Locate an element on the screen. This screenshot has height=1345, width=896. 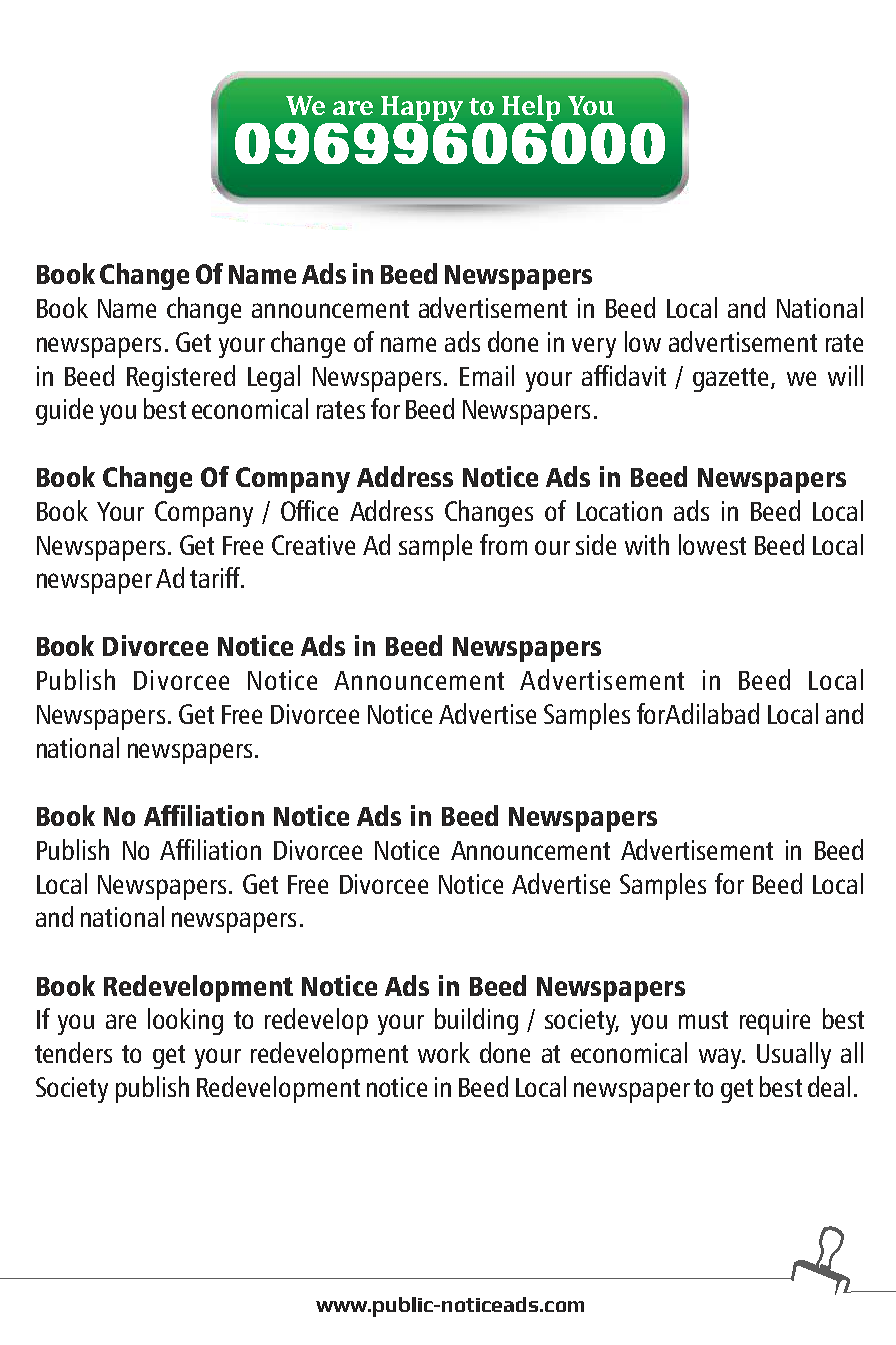
from is located at coordinates (503, 544).
